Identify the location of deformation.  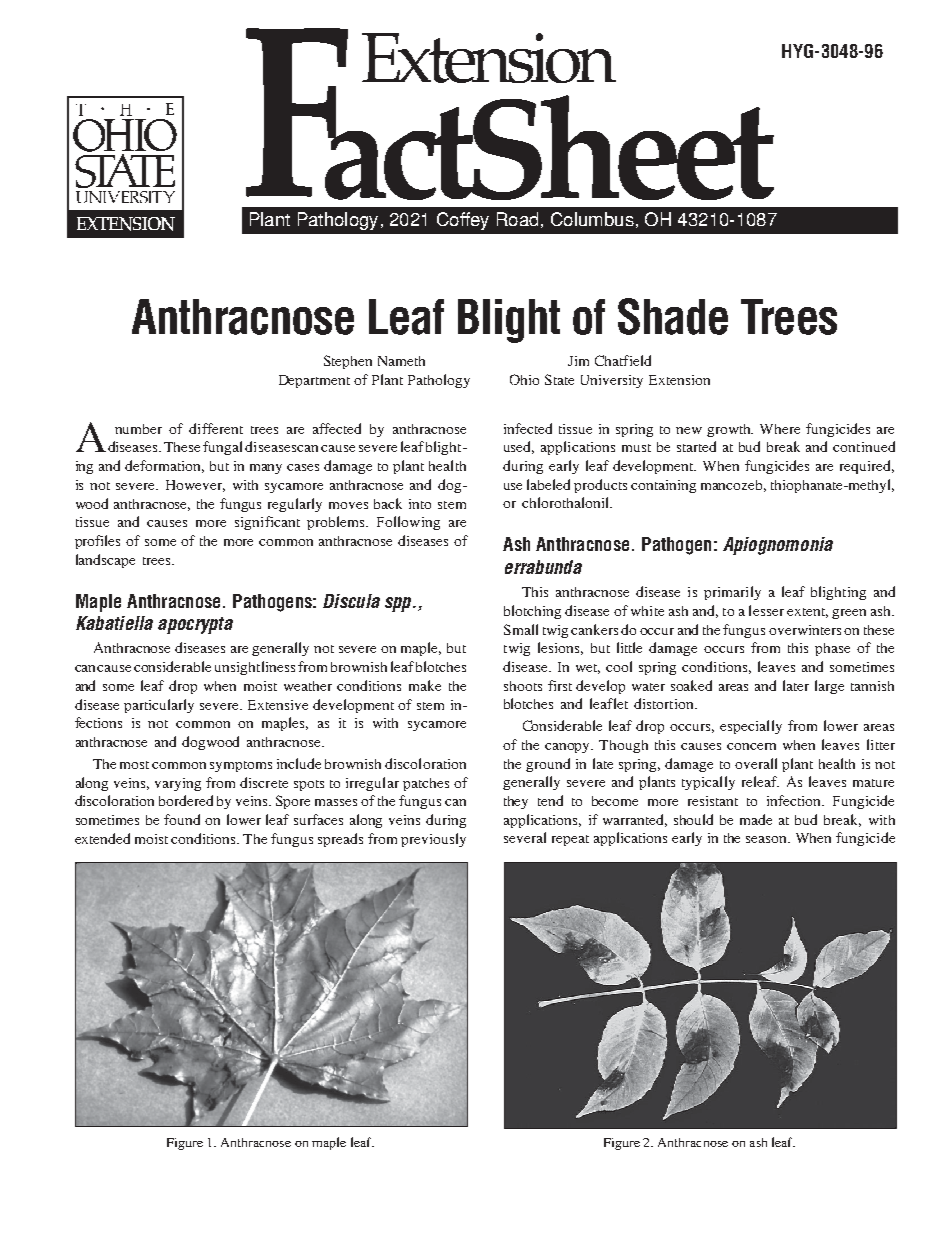
(164, 466).
